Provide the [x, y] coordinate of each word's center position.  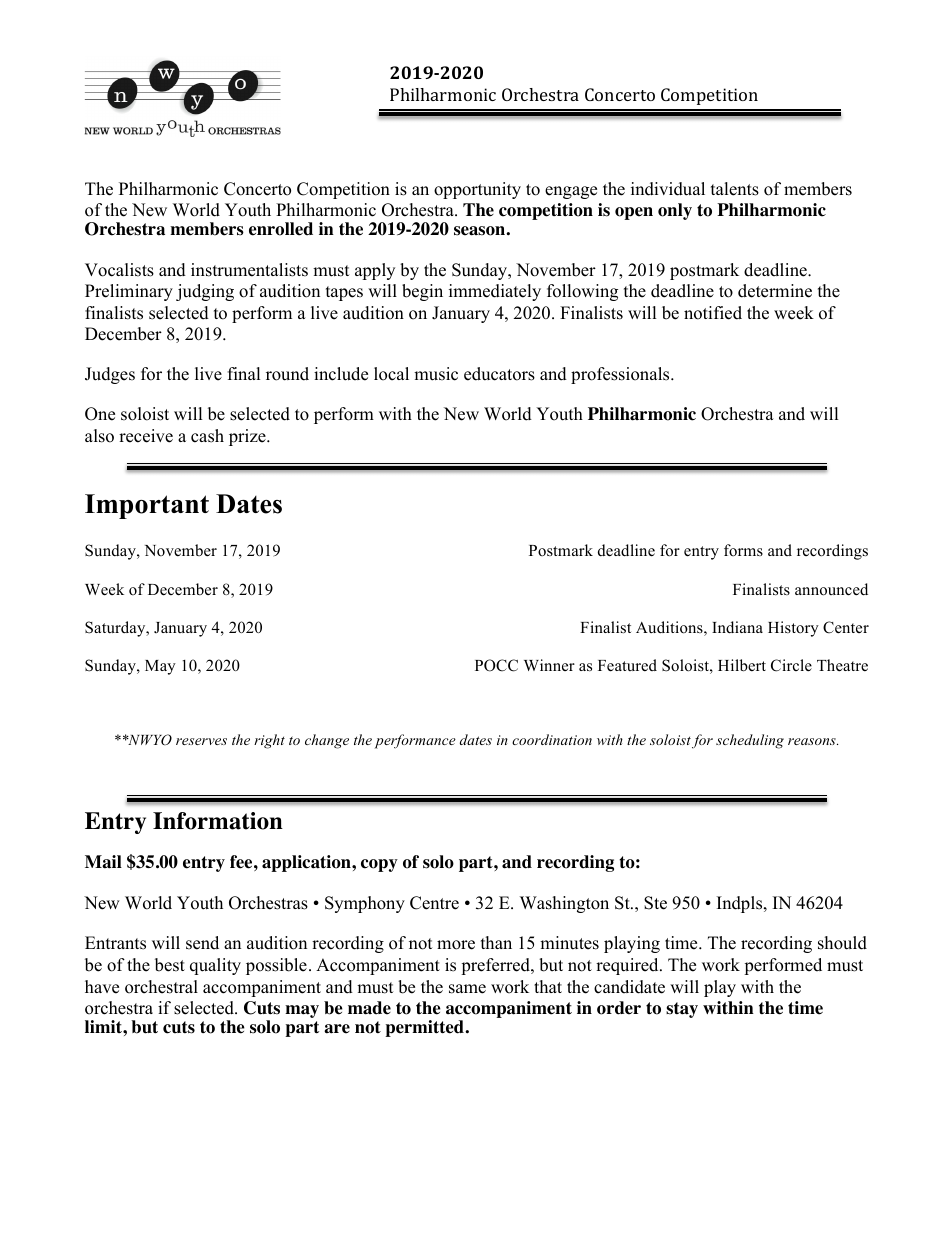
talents [735, 189]
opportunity [477, 190]
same [467, 989]
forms [743, 550]
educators [499, 374]
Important [147, 506]
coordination [552, 739]
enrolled [281, 229]
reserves [201, 741]
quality [215, 966]
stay [682, 1010]
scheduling [750, 741]
